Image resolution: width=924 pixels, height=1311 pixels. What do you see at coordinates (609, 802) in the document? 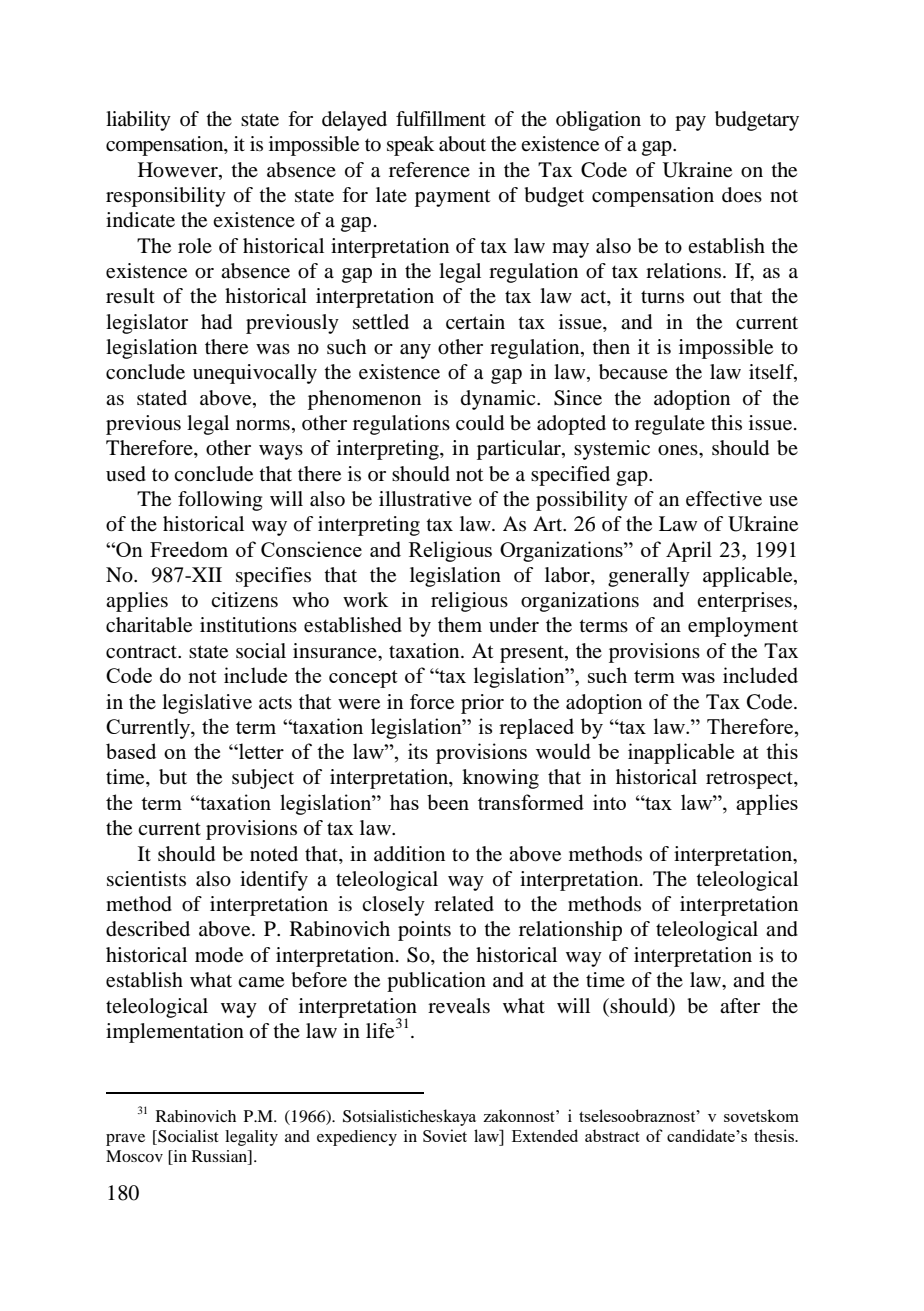
I see `into` at bounding box center [609, 802].
